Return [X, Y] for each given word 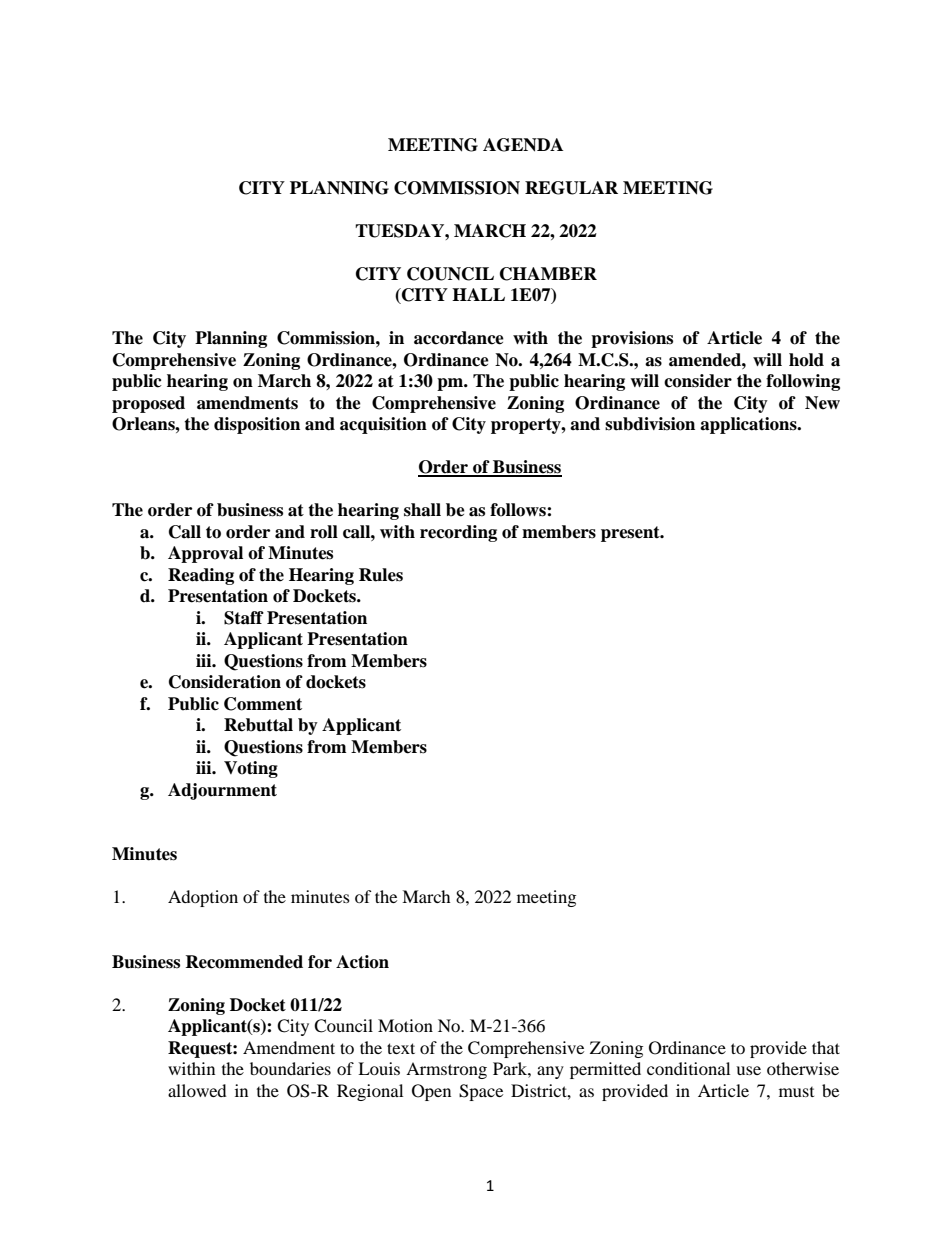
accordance [459, 338]
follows [519, 510]
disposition [257, 425]
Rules [381, 575]
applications [749, 425]
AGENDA [523, 145]
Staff [244, 618]
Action [362, 962]
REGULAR [571, 188]
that [826, 1047]
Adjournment [222, 791]
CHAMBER [548, 274]
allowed [197, 1090]
